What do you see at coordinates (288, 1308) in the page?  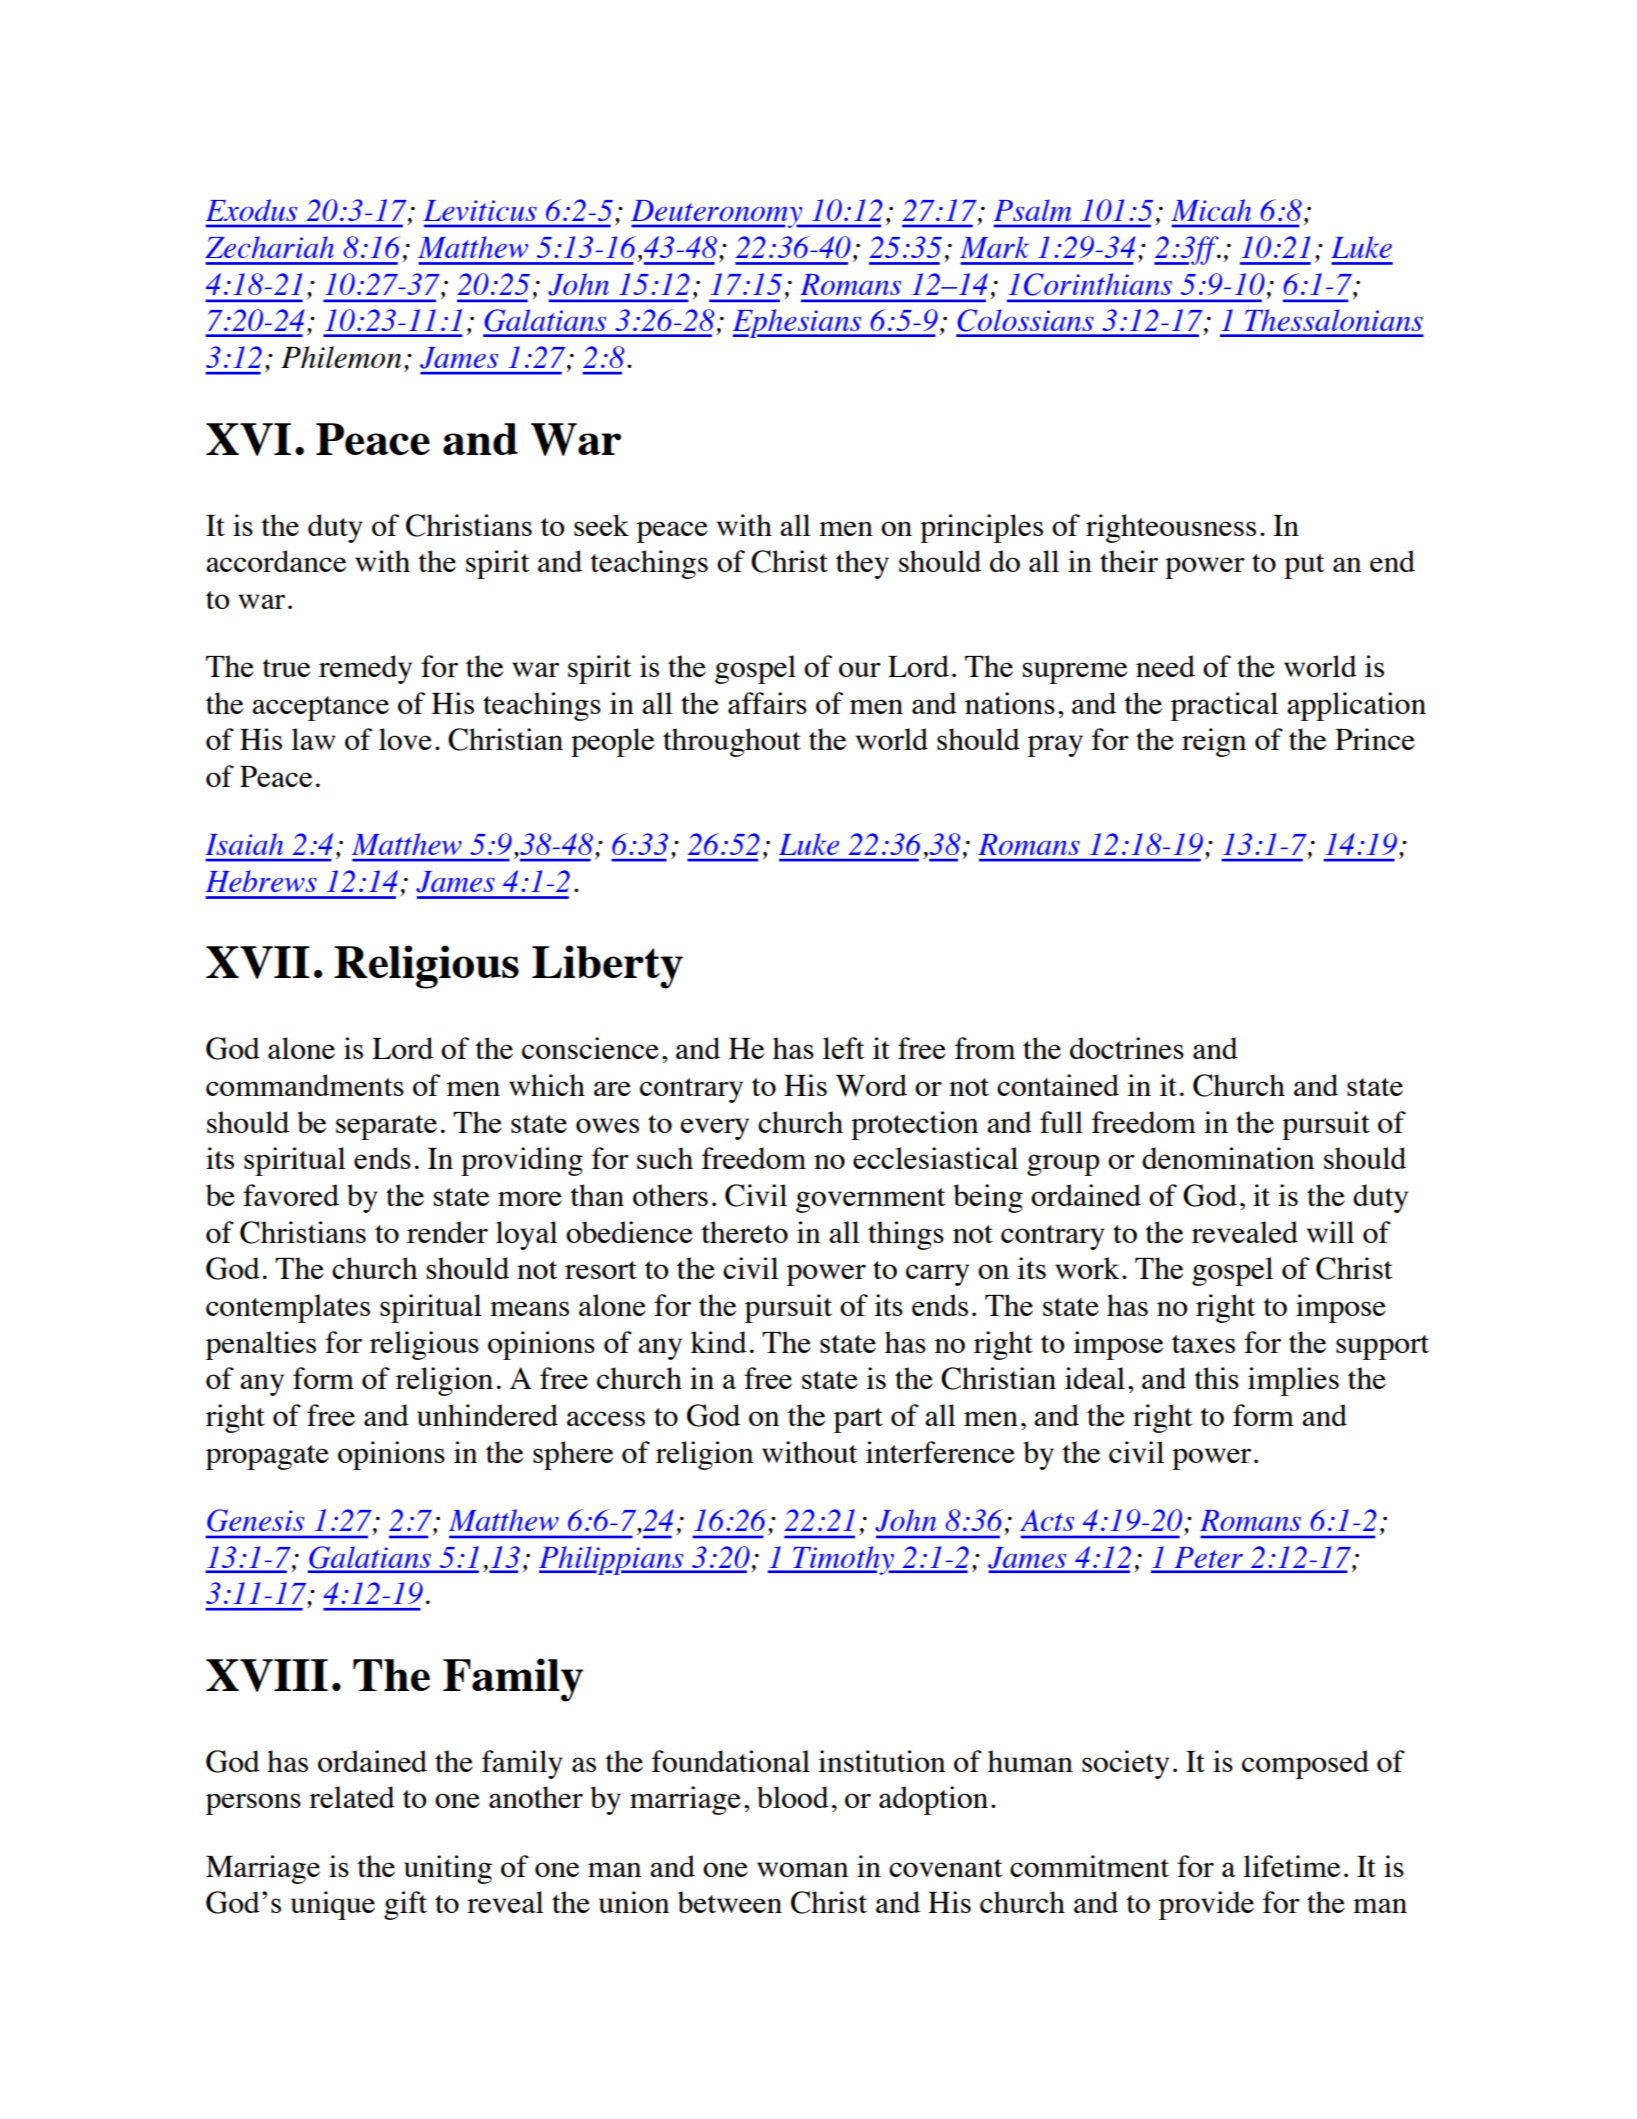 I see `contemplates` at bounding box center [288, 1308].
